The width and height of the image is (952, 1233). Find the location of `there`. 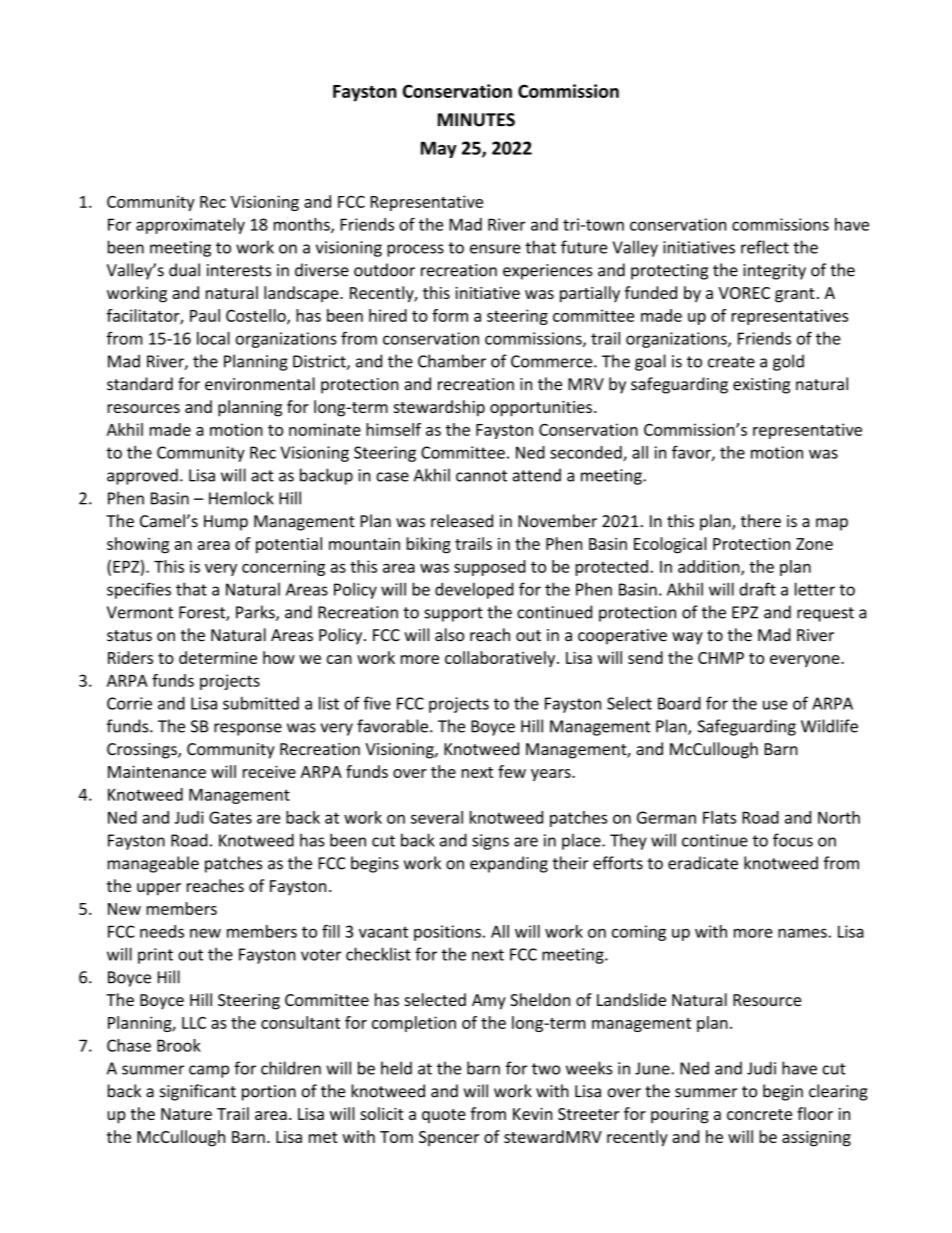

there is located at coordinates (761, 521).
